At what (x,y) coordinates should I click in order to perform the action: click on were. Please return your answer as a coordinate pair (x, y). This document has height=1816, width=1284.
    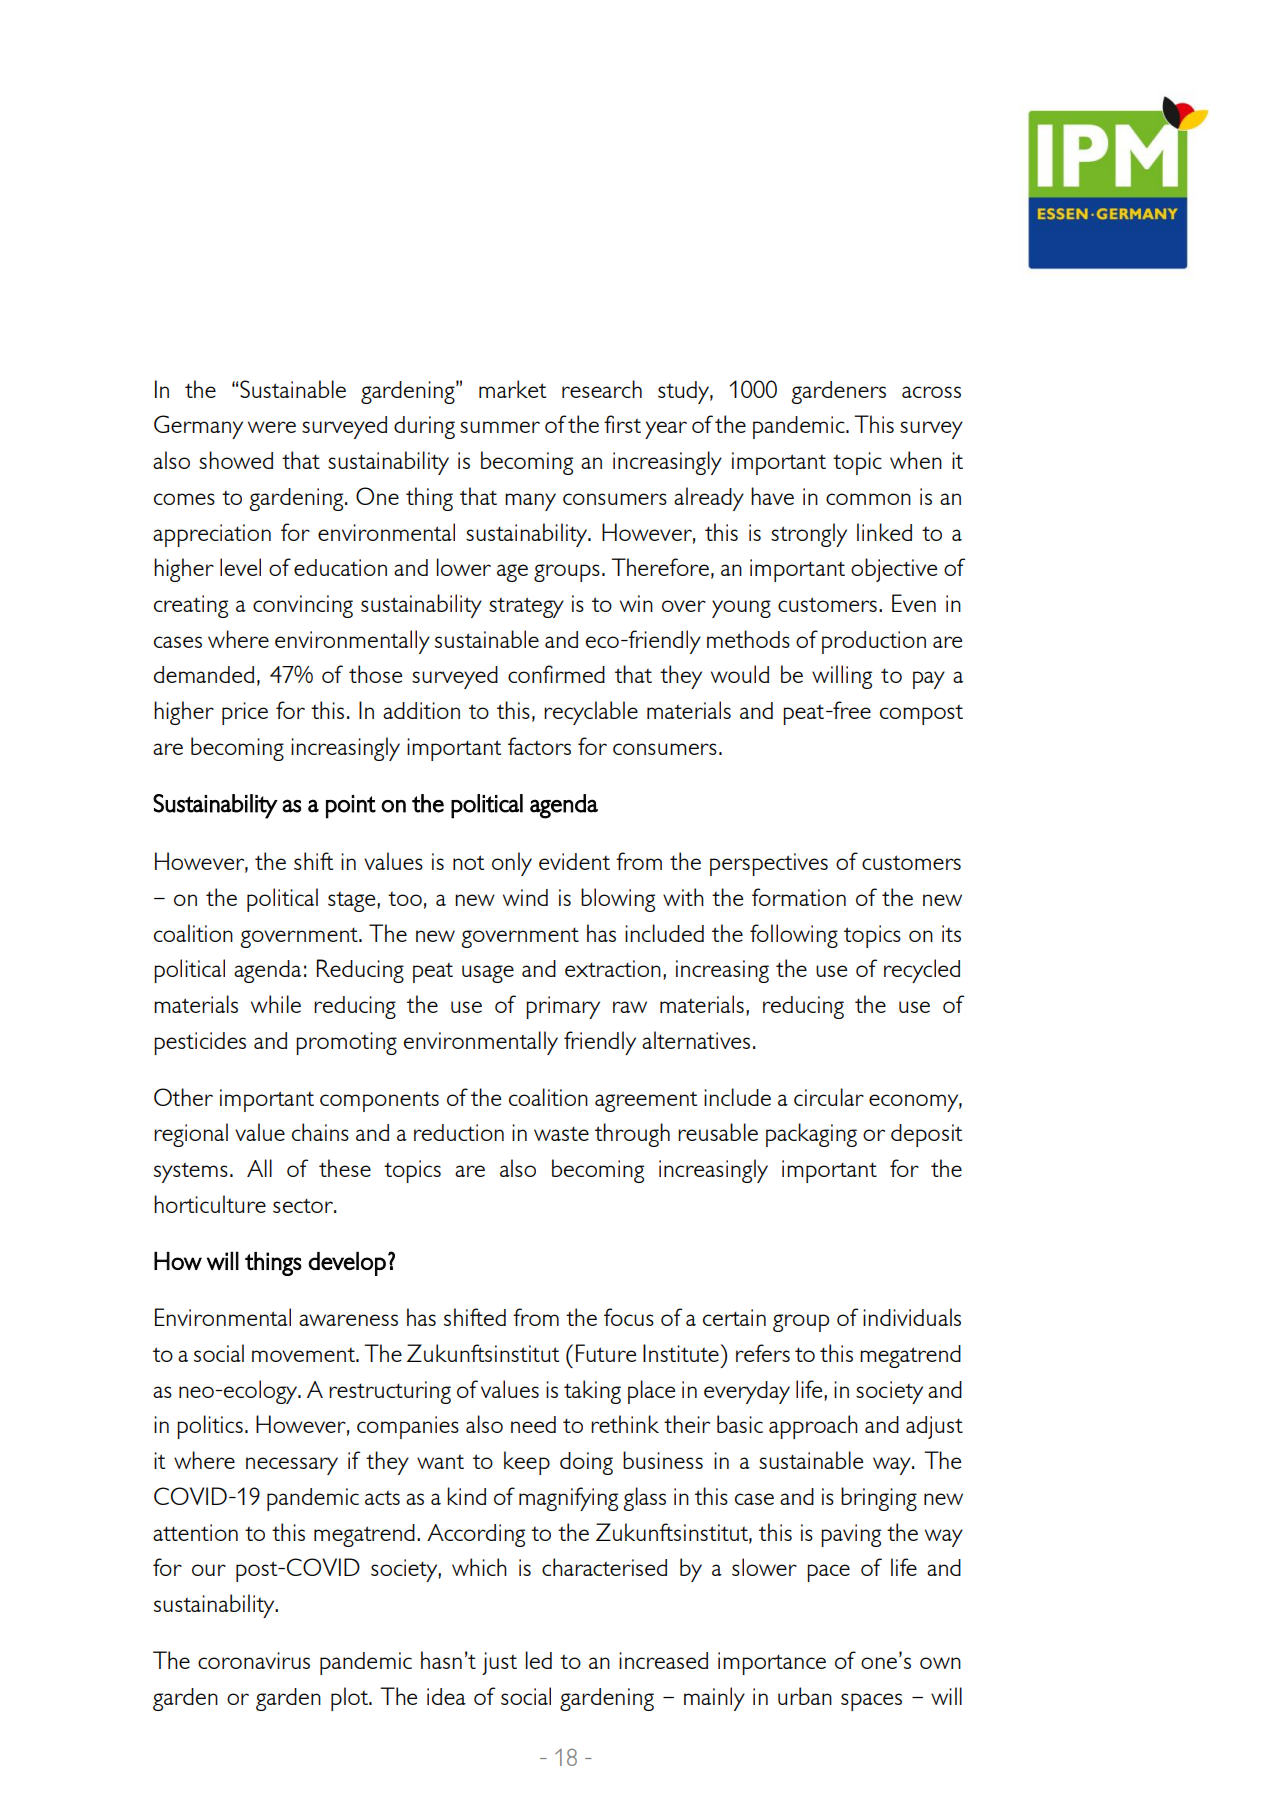
    Looking at the image, I should click on (272, 427).
